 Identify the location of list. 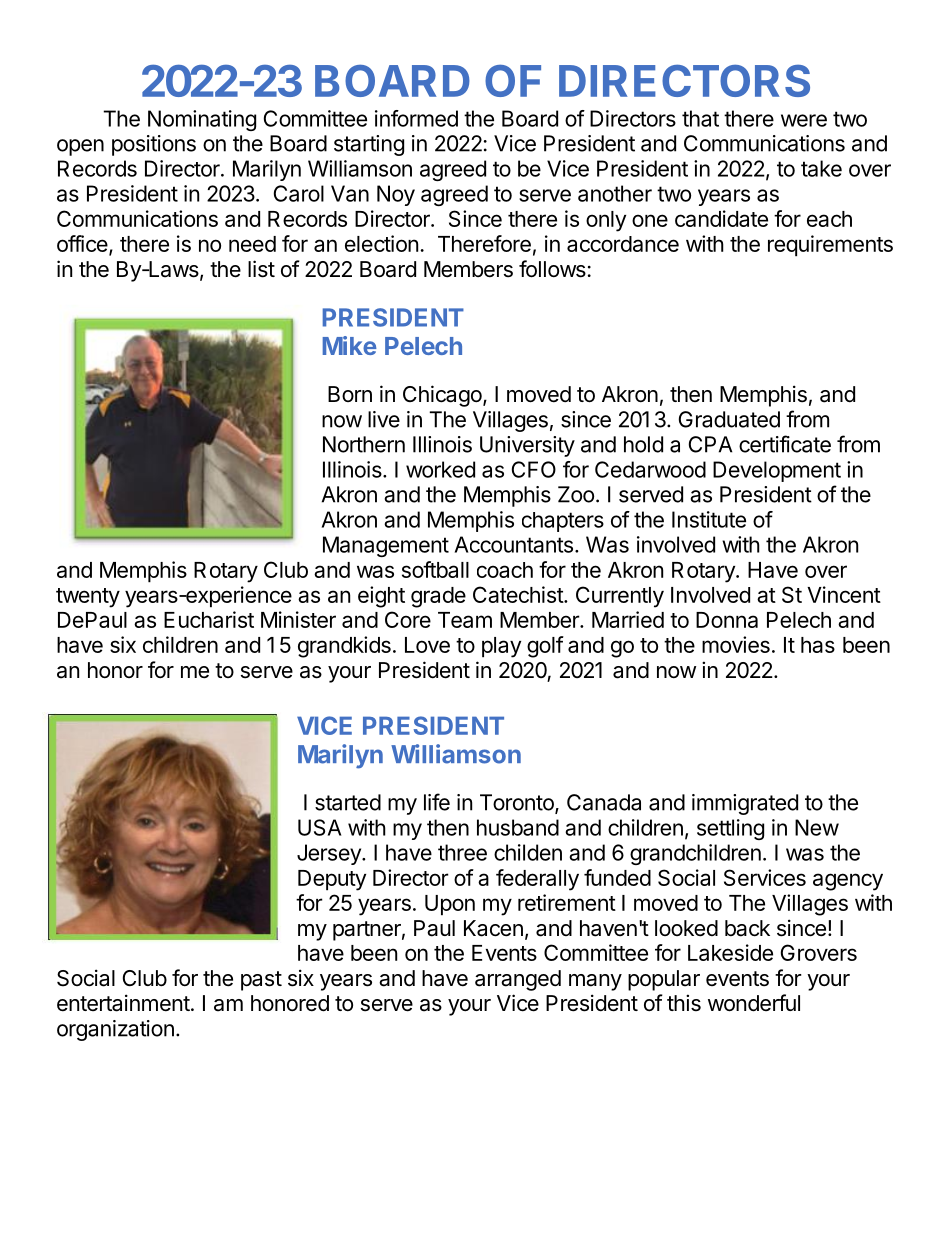
(261, 269).
